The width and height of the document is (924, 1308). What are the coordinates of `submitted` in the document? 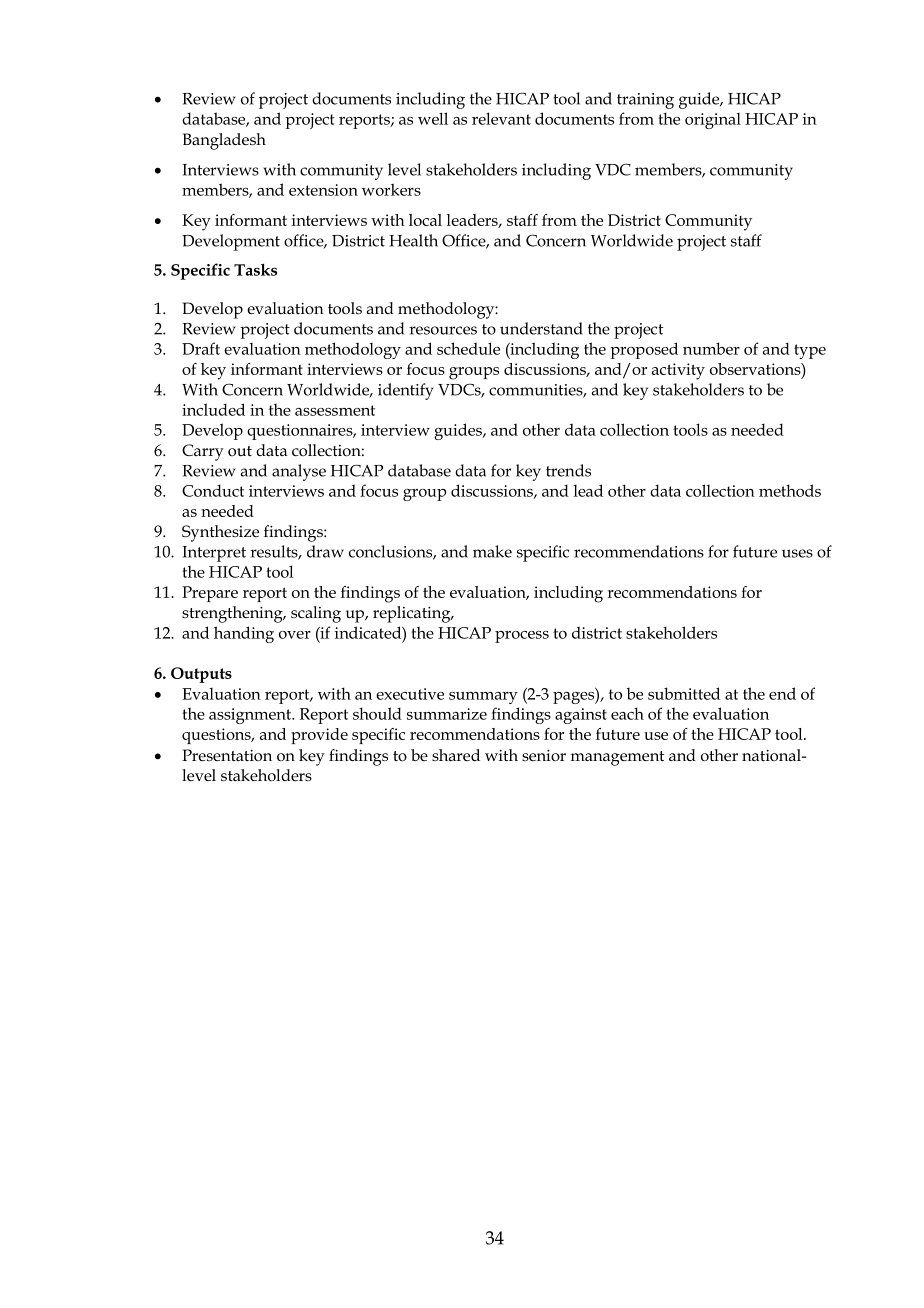 It's located at (684, 693).
